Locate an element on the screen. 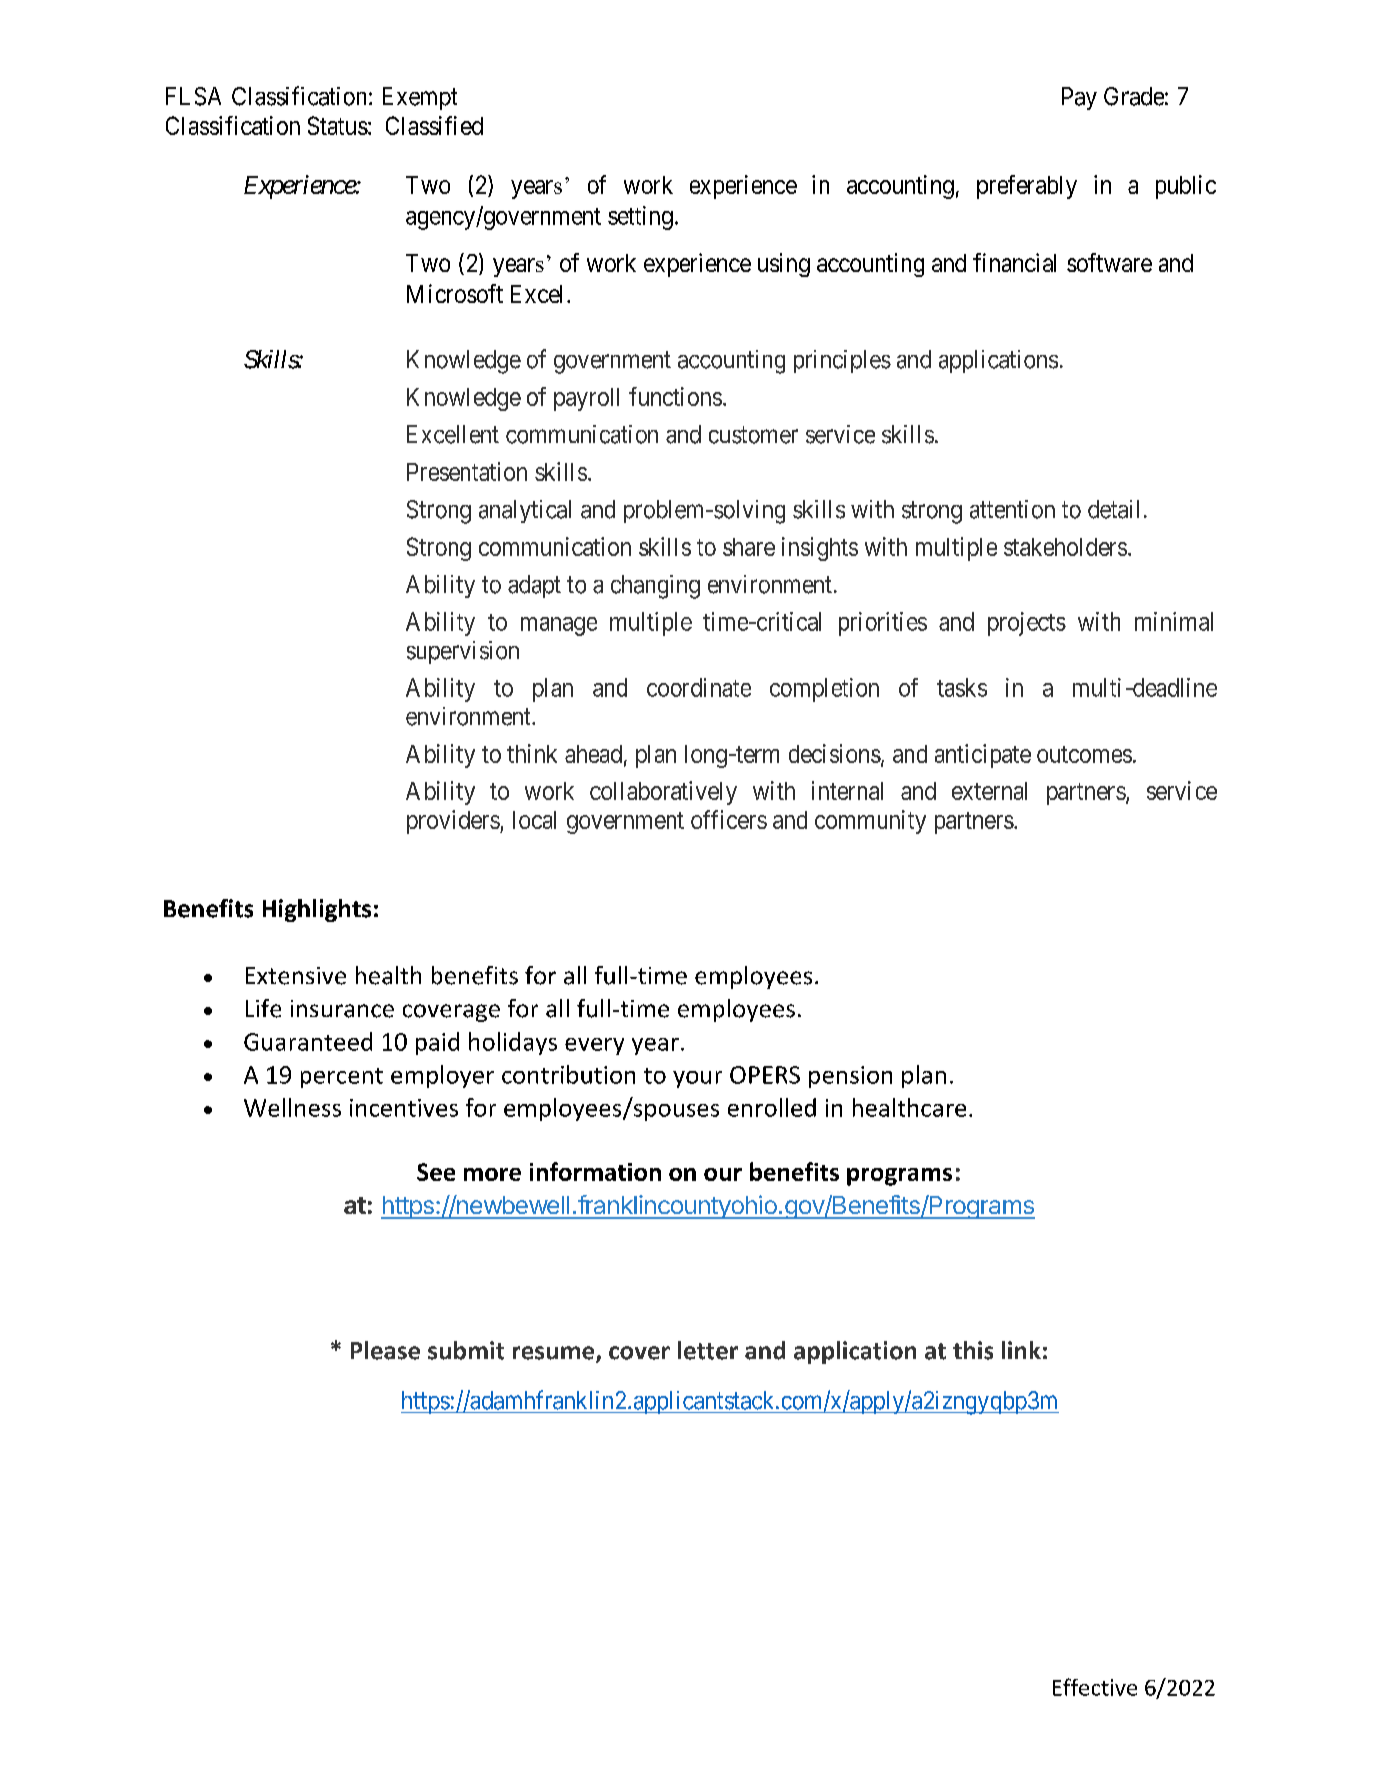 The width and height of the screenshot is (1378, 1783). letter is located at coordinates (708, 1350).
